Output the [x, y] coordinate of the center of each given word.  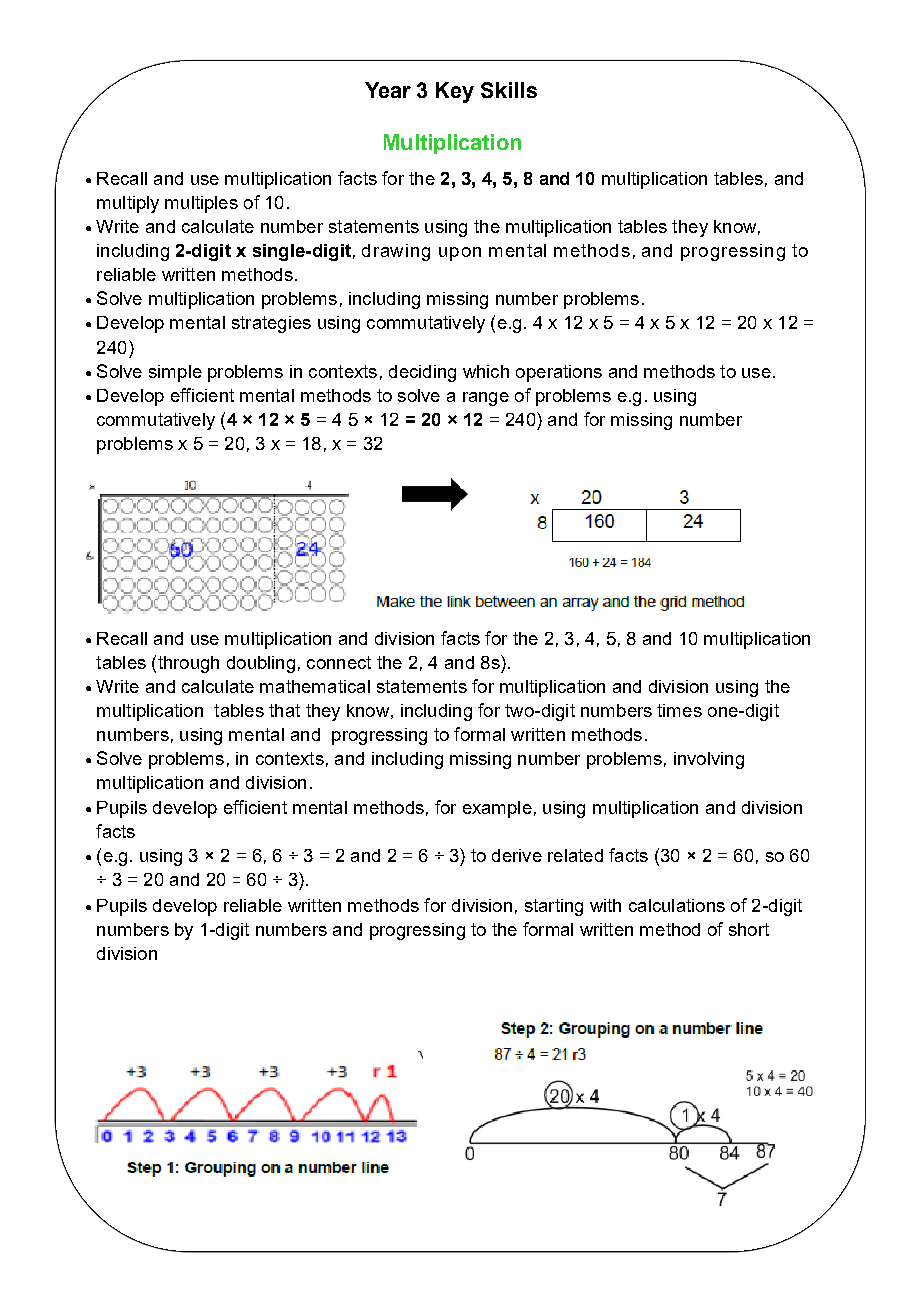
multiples [201, 204]
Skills [509, 90]
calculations [677, 905]
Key [455, 92]
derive [517, 855]
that [284, 710]
